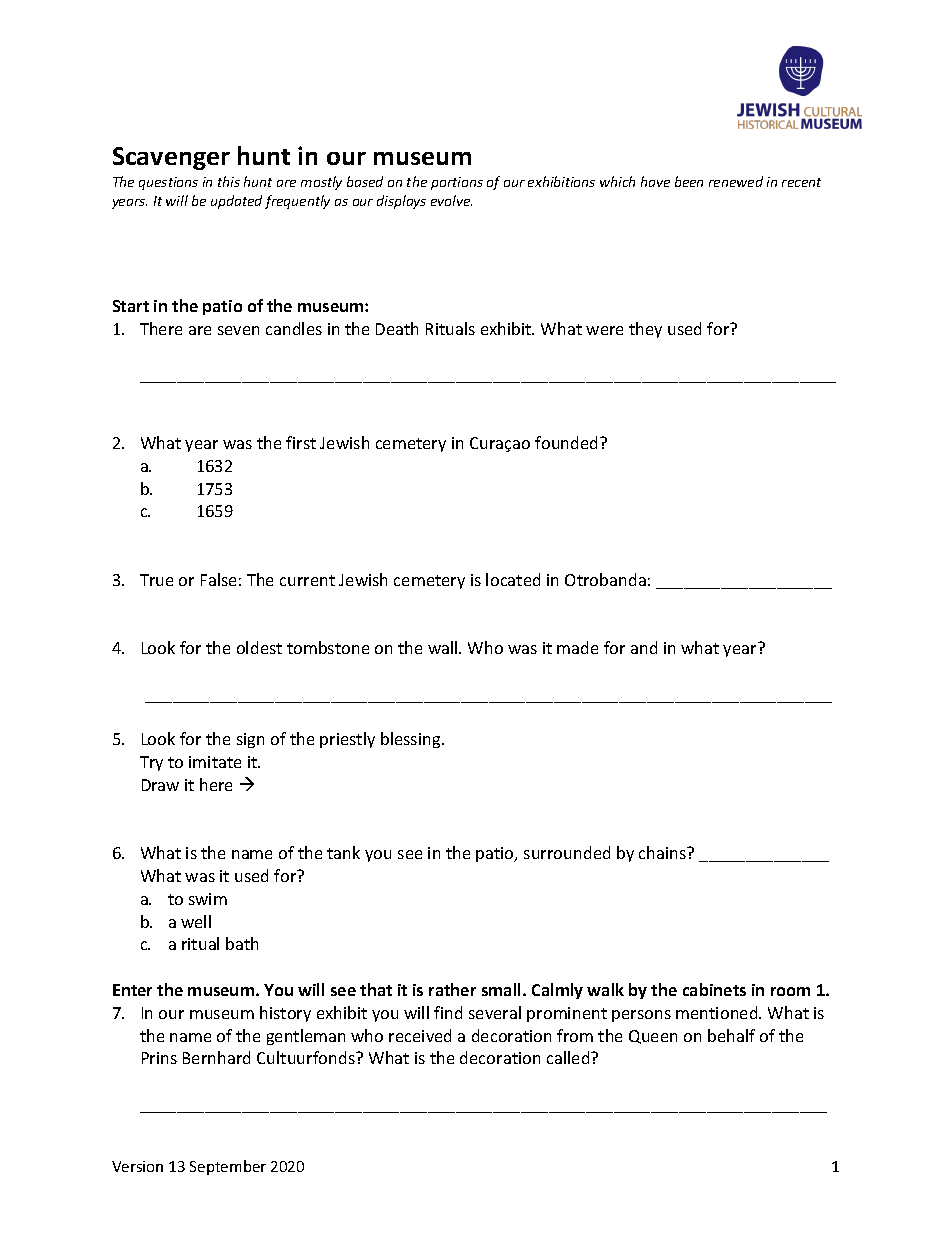 Image resolution: width=952 pixels, height=1233 pixels. I want to click on behalf, so click(731, 1035).
